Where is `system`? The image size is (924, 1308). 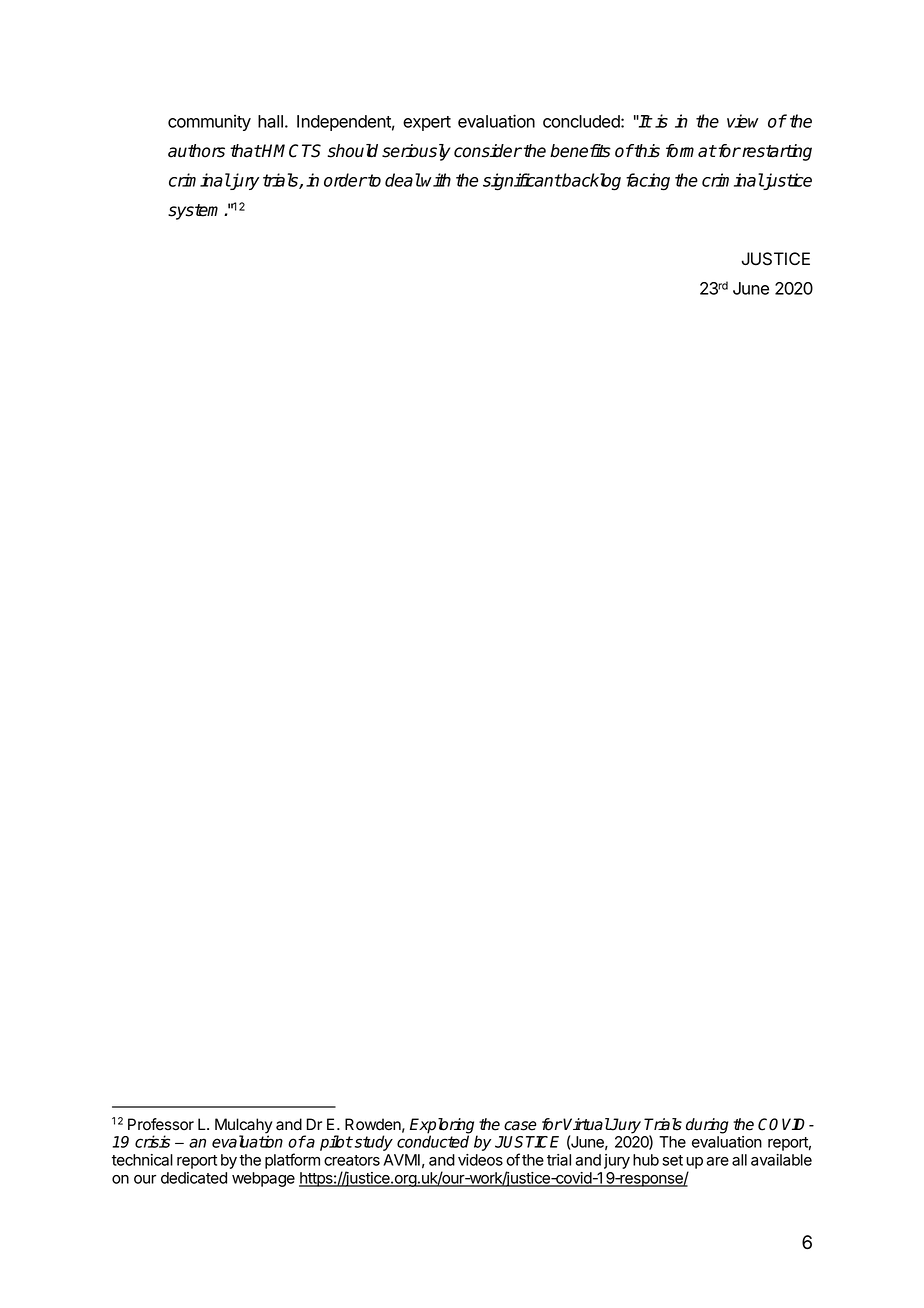
system is located at coordinates (196, 212).
